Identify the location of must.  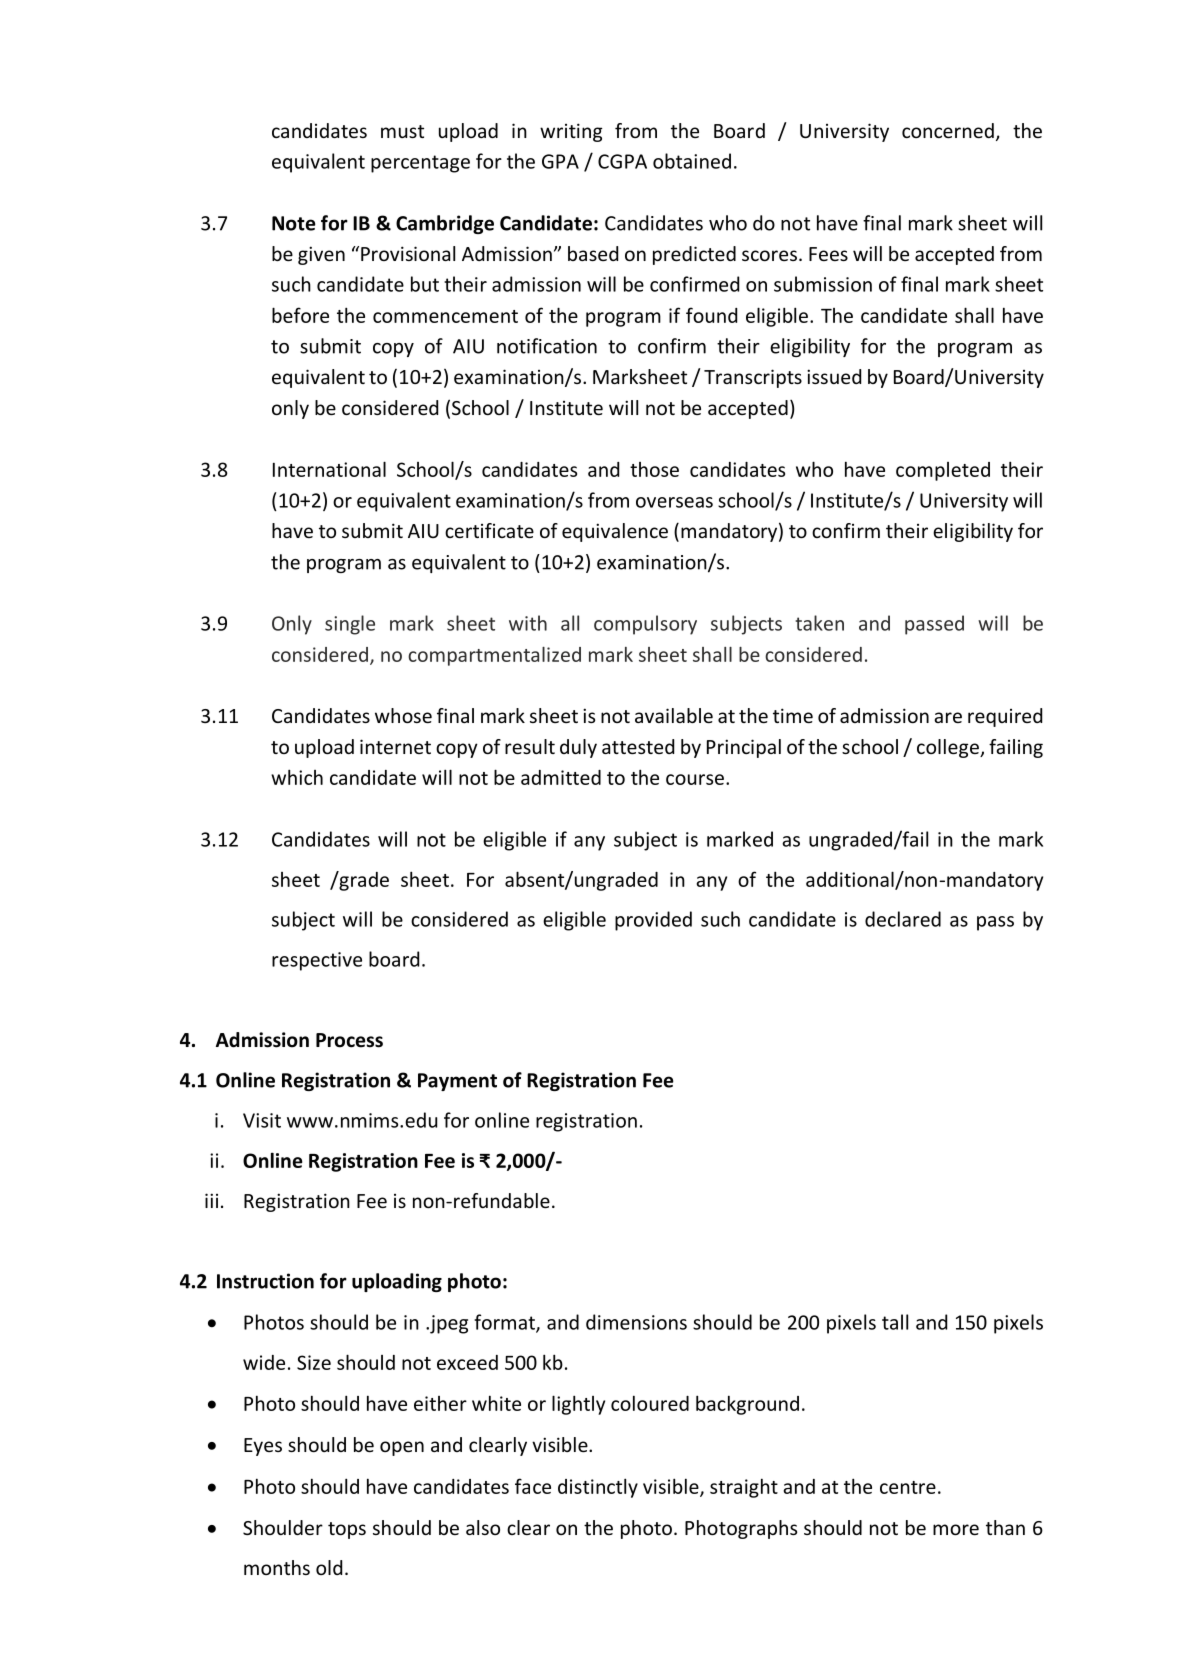
(402, 131).
